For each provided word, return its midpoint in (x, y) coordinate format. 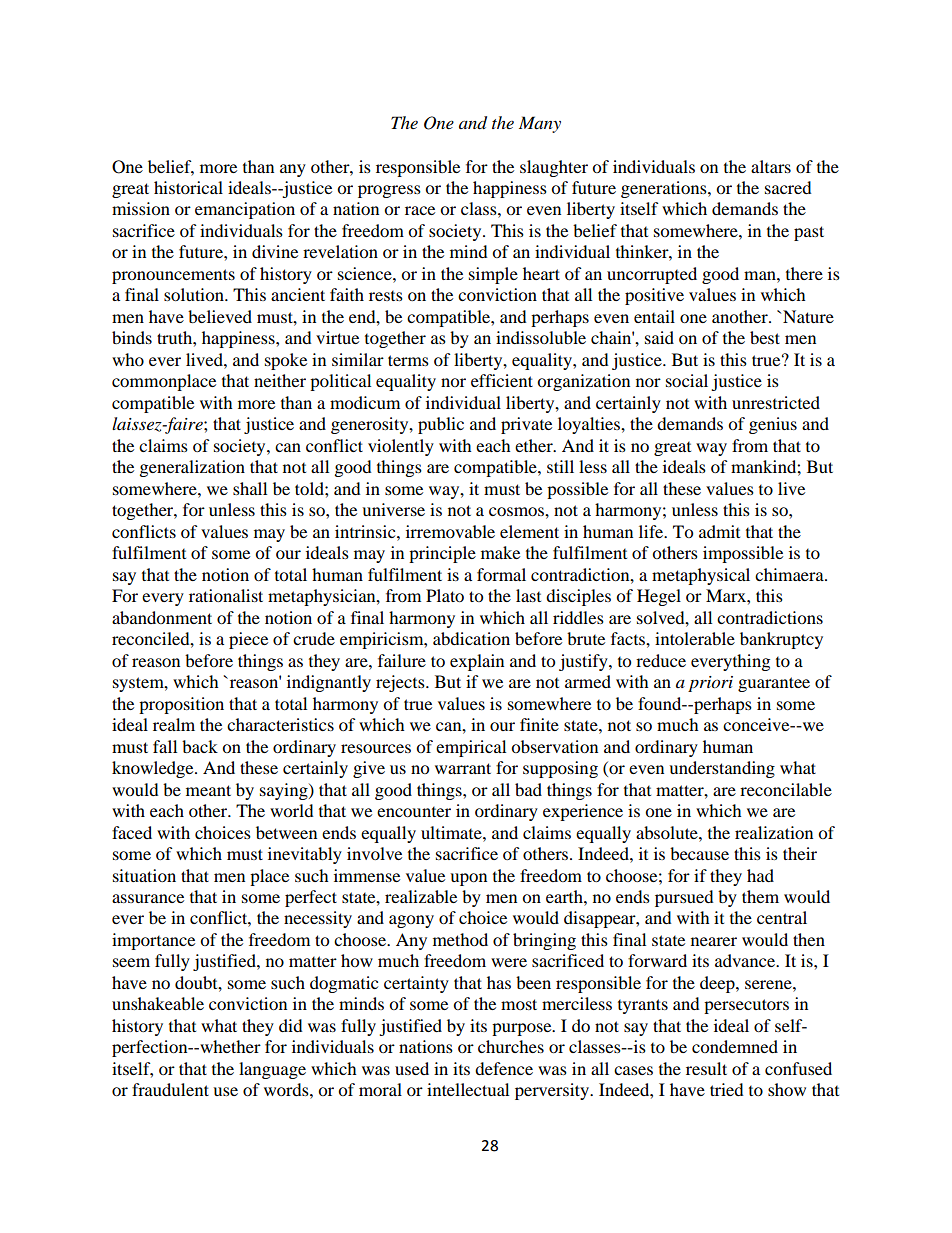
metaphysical (701, 576)
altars (771, 166)
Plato (445, 595)
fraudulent (170, 1089)
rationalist (226, 595)
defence (504, 1068)
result (706, 1068)
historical (188, 187)
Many (540, 124)
